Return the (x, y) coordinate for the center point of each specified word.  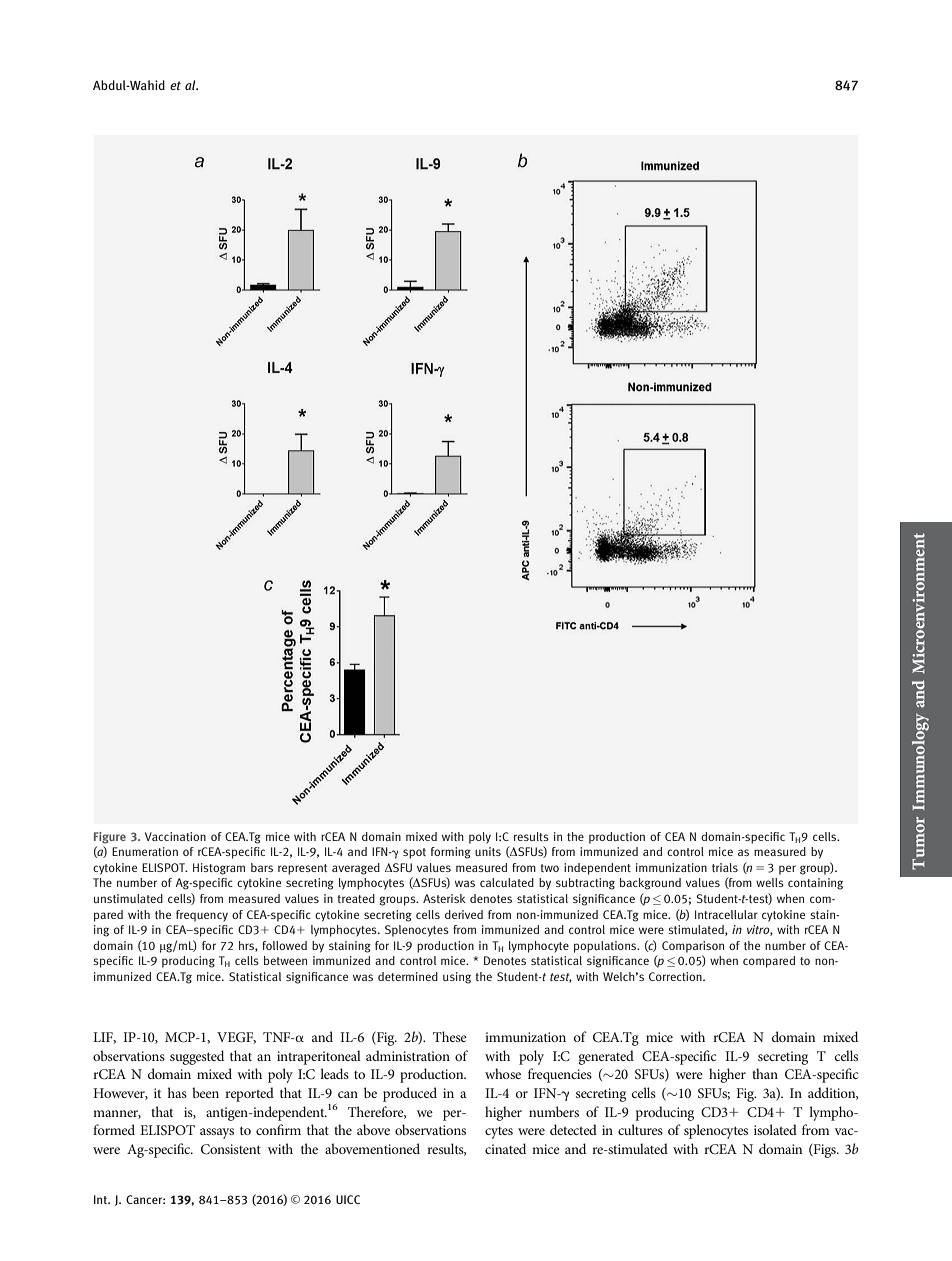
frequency (202, 916)
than (765, 1073)
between (285, 960)
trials (725, 867)
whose (503, 1073)
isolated (775, 1129)
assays (217, 1133)
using (457, 978)
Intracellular (726, 914)
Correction (676, 976)
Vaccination (175, 836)
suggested (197, 1057)
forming (451, 853)
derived (464, 914)
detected (573, 1129)
